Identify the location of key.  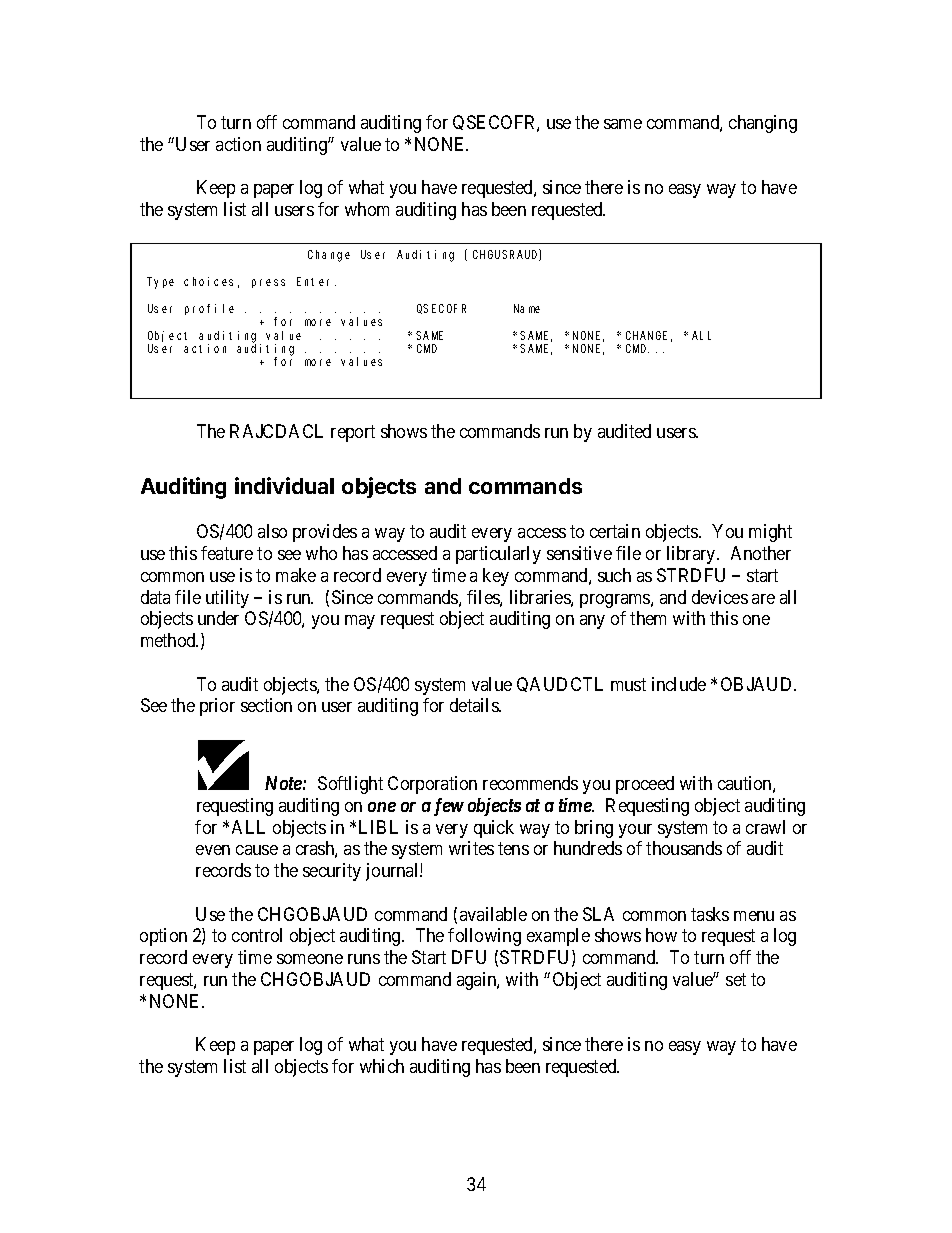
(496, 577).
